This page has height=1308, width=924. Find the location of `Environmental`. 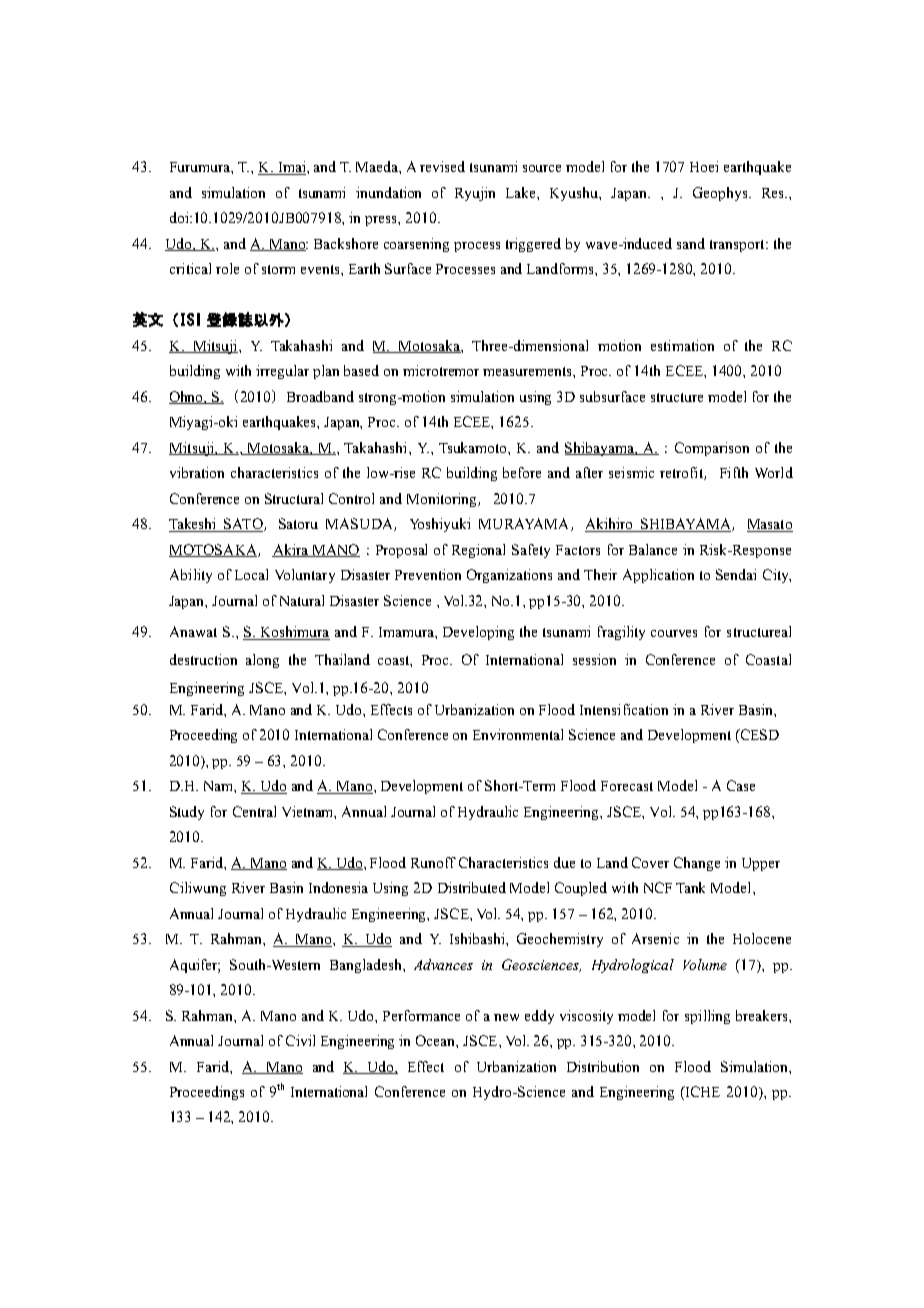

Environmental is located at coordinates (518, 734).
